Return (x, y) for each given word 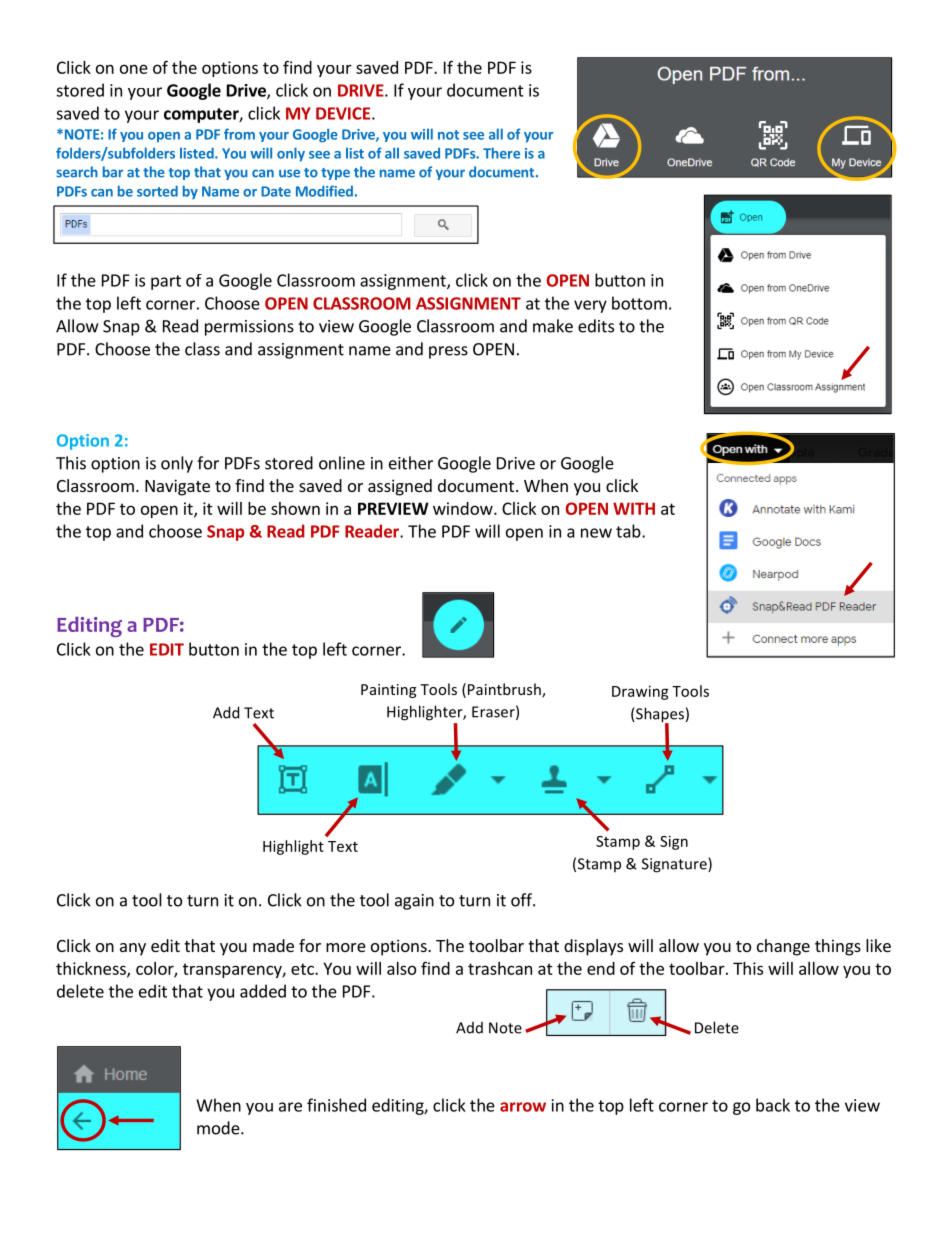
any (133, 949)
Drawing (640, 692)
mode (219, 1128)
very (590, 306)
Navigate (177, 487)
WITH (634, 508)
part (166, 282)
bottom (639, 303)
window (464, 508)
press (448, 352)
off (522, 900)
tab (629, 531)
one (134, 69)
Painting (388, 691)
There (501, 153)
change (783, 947)
